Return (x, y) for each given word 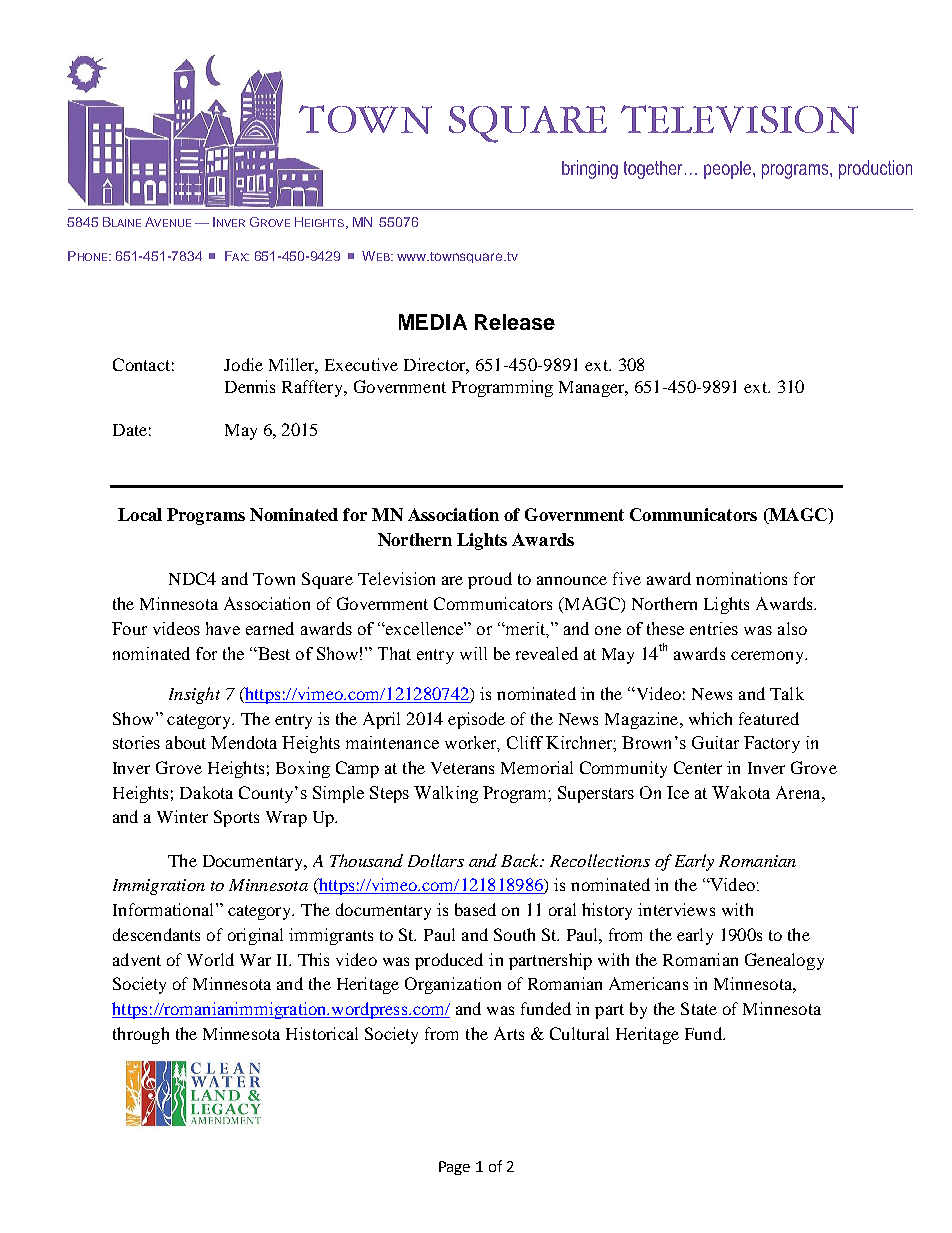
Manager (593, 389)
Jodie (243, 364)
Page (454, 1168)
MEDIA (433, 322)
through (141, 1035)
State (699, 1008)
